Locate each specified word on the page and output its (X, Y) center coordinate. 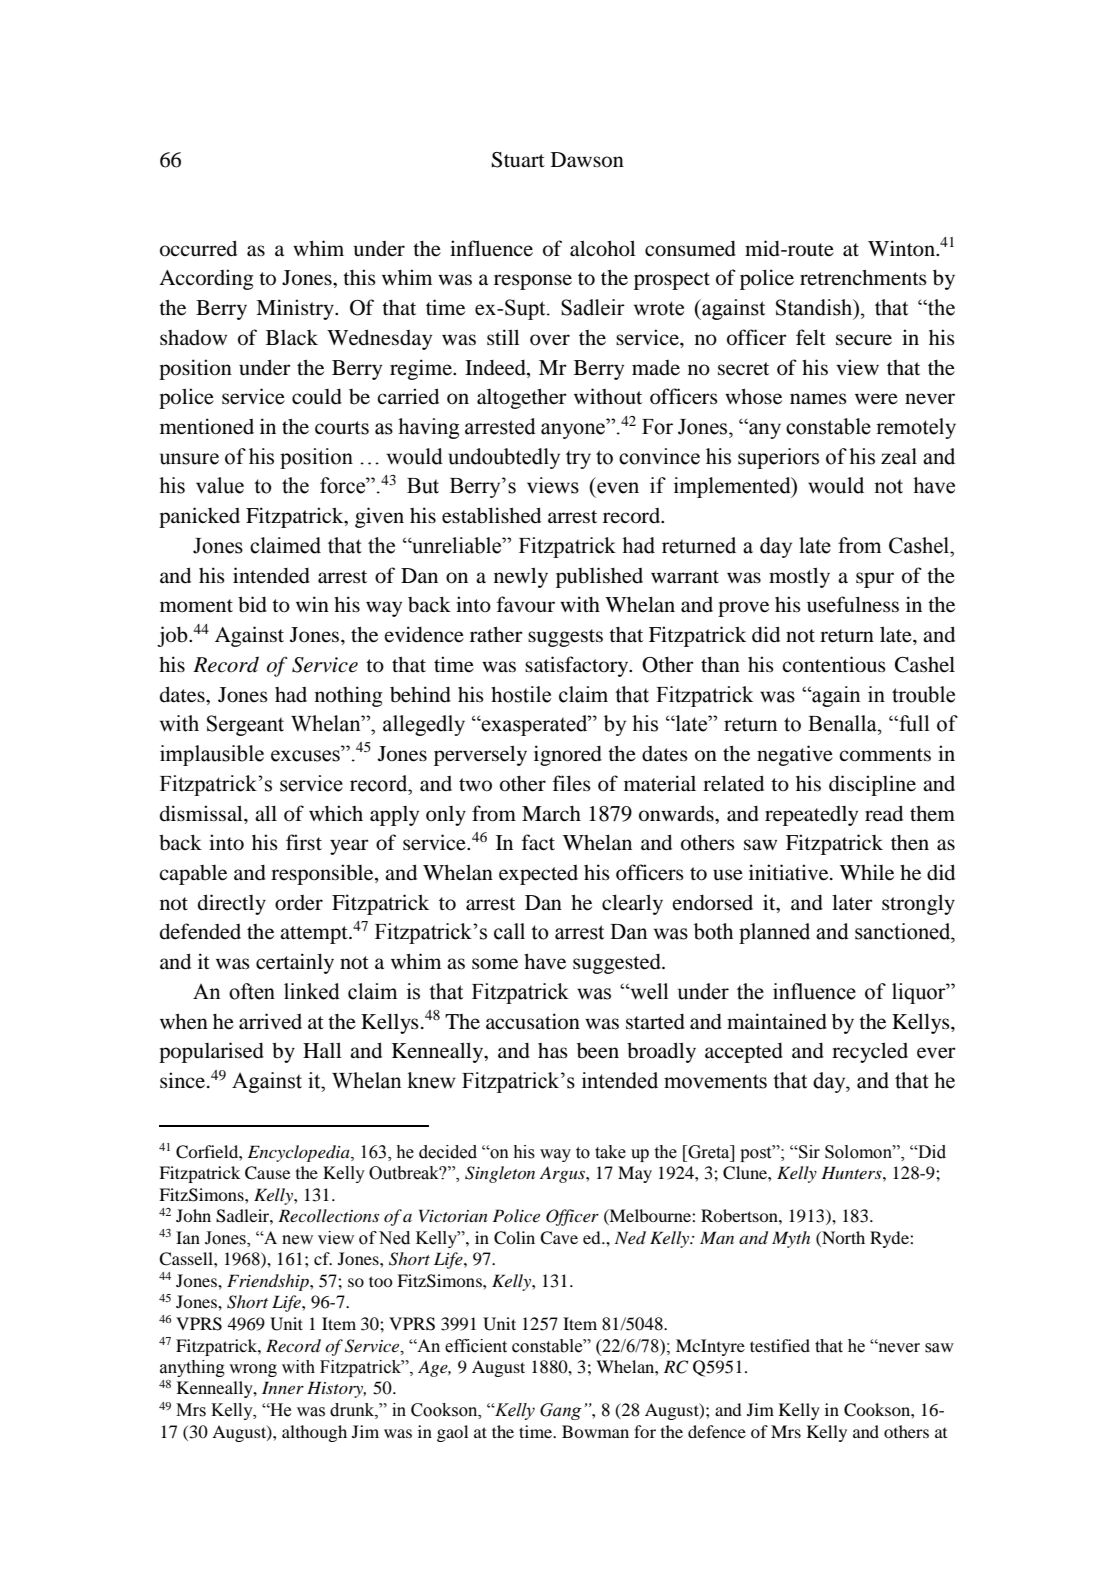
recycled (870, 1052)
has (553, 1051)
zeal (899, 456)
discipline (872, 785)
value (220, 485)
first (304, 842)
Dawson (587, 160)
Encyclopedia (300, 1153)
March (551, 813)
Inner (283, 1387)
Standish (815, 307)
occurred (198, 248)
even (618, 488)
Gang (561, 1411)
